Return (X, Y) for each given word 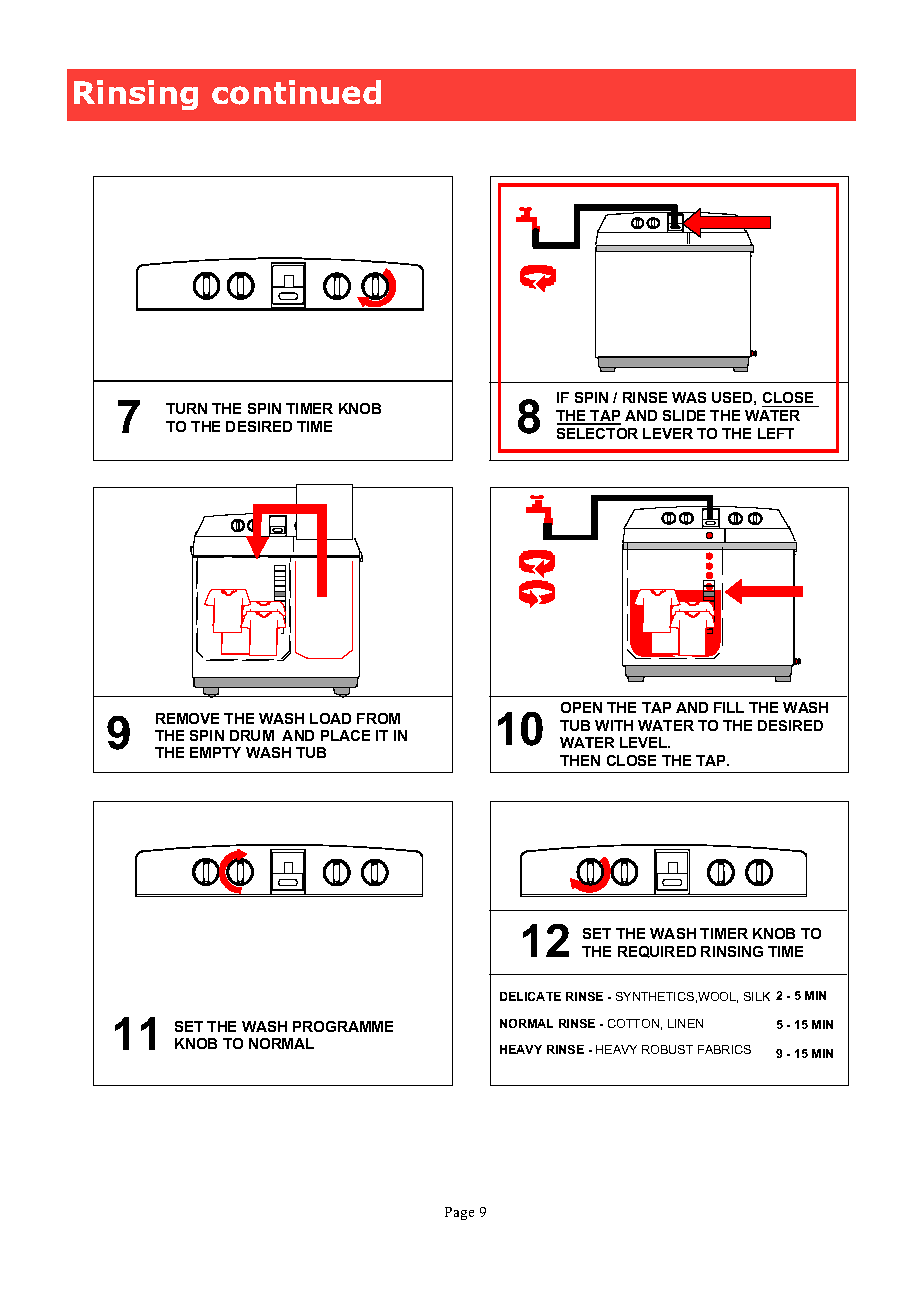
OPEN (581, 707)
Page (459, 1213)
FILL (729, 707)
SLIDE (684, 415)
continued (296, 92)
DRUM (252, 735)
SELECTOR (597, 433)
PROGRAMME (343, 1026)
